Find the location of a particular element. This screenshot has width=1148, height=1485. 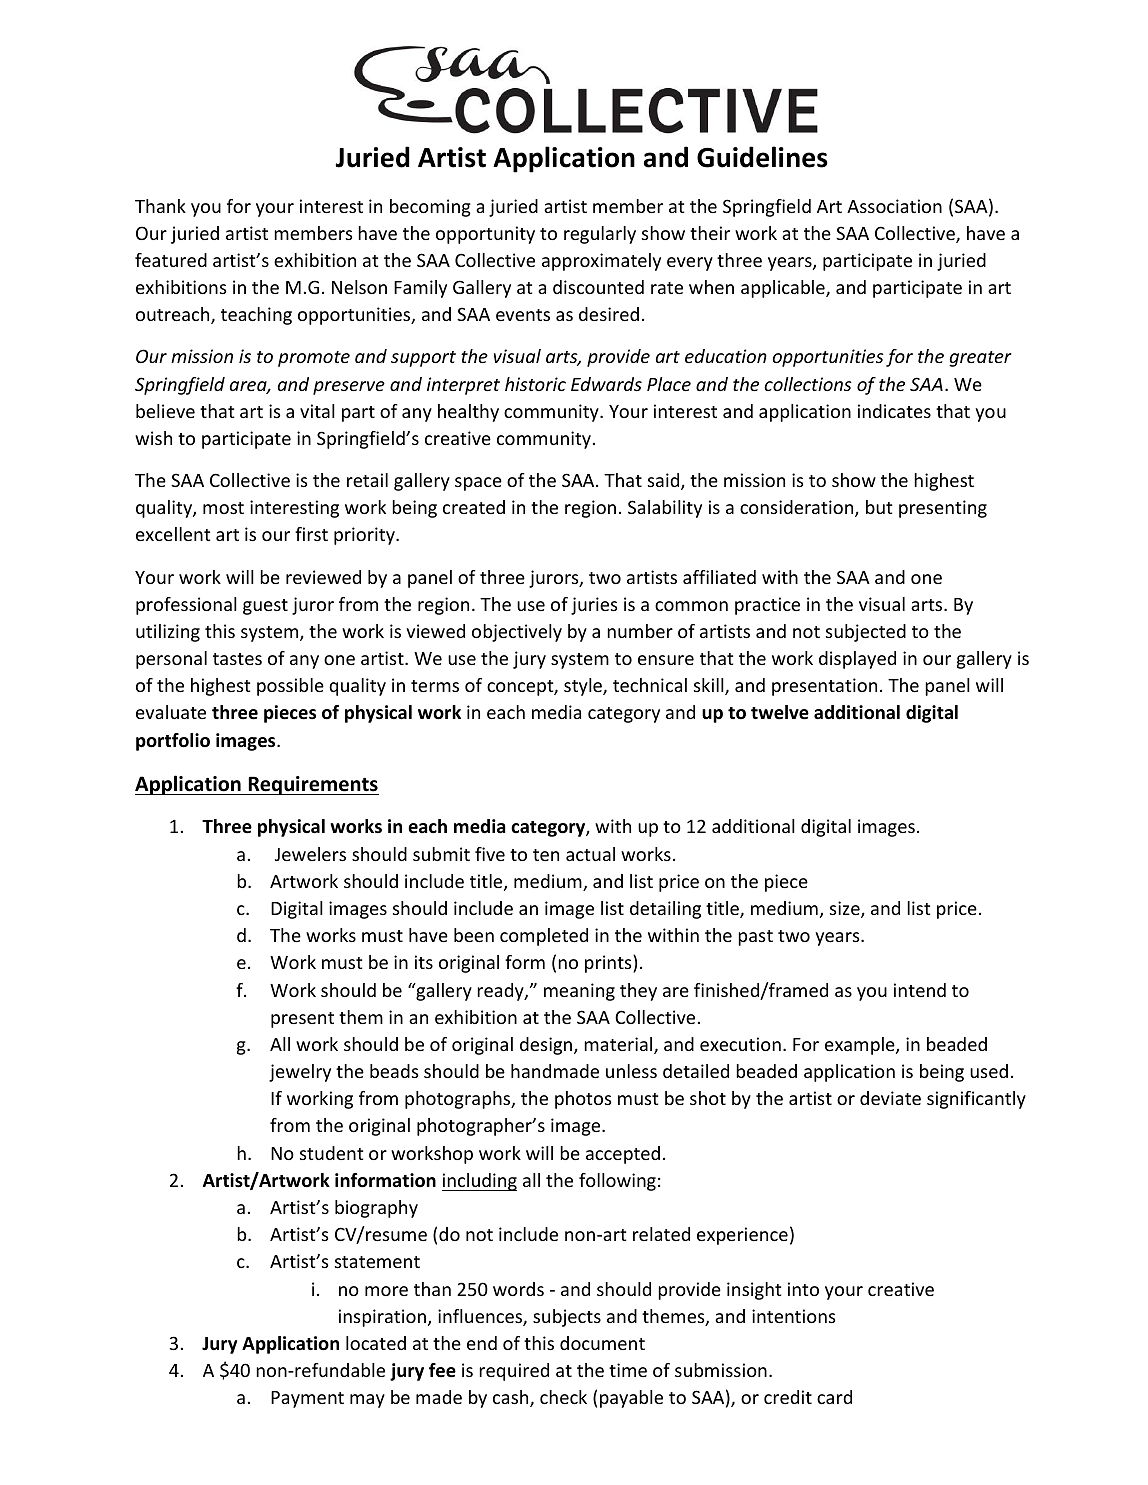

jewelry is located at coordinates (300, 1073).
